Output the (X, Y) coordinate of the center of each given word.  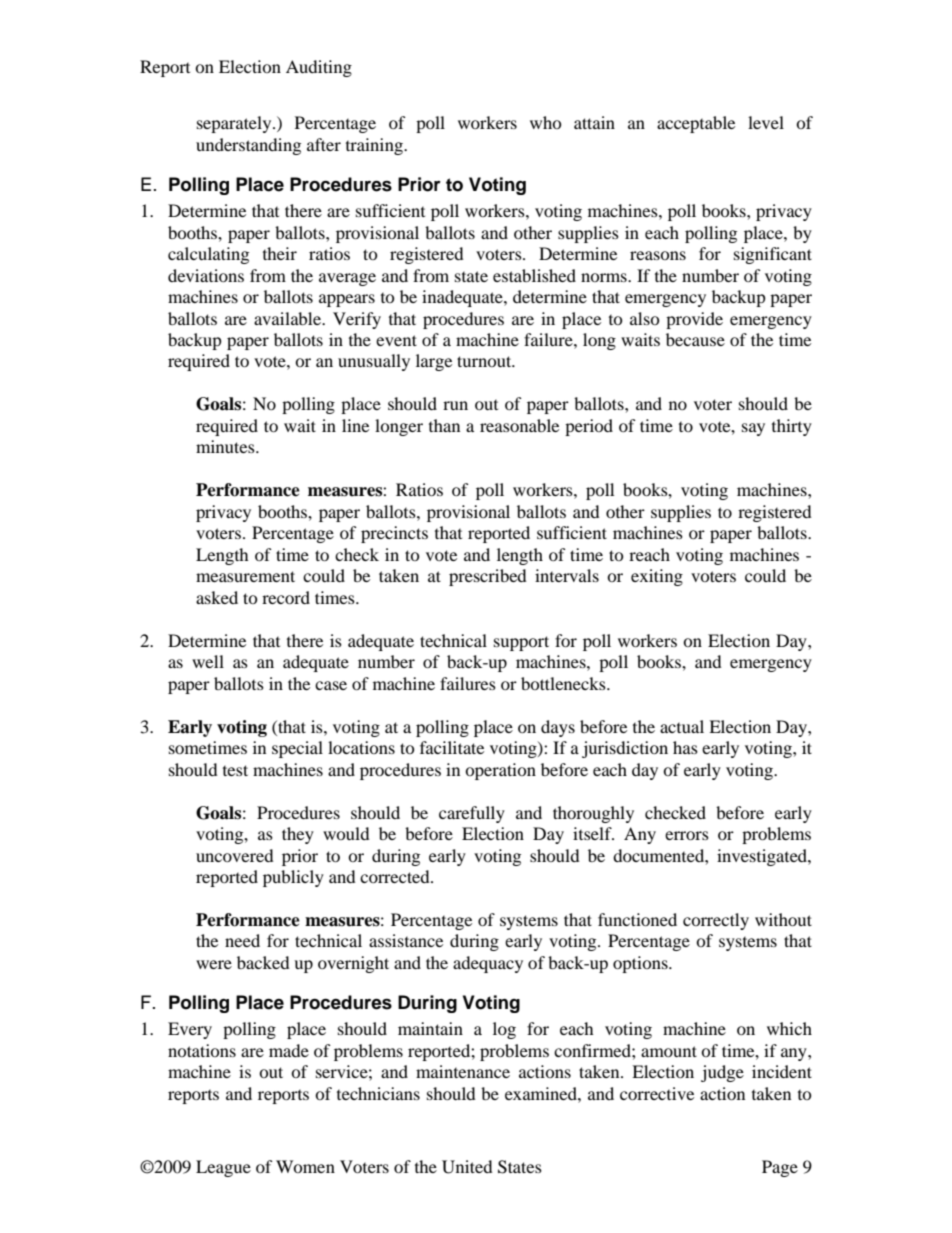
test (235, 770)
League (223, 1168)
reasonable (519, 425)
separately (235, 124)
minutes (226, 446)
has (685, 747)
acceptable (696, 124)
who (546, 122)
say (753, 429)
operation (500, 771)
